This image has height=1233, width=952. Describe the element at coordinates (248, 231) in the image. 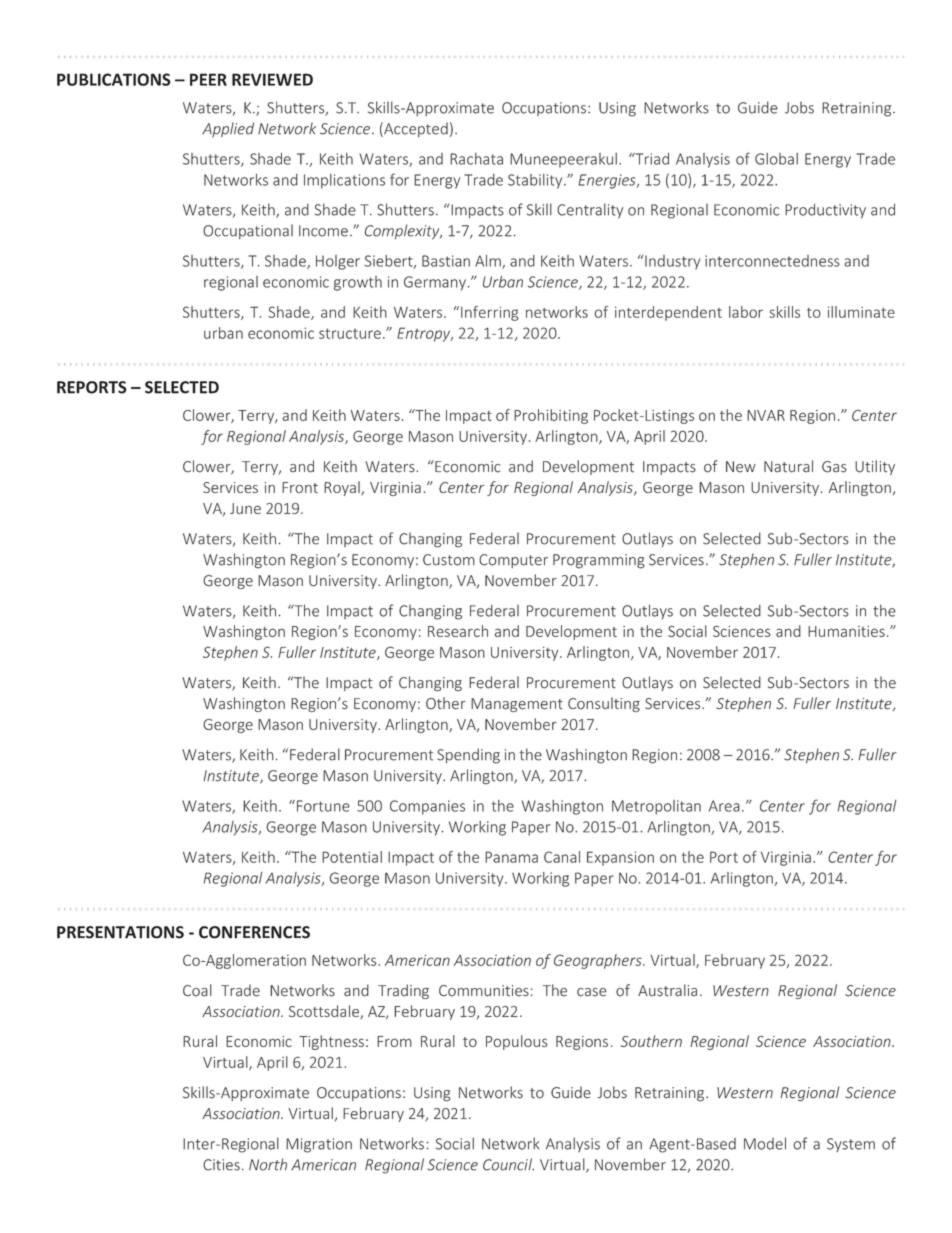

I see `Occupational` at that location.
